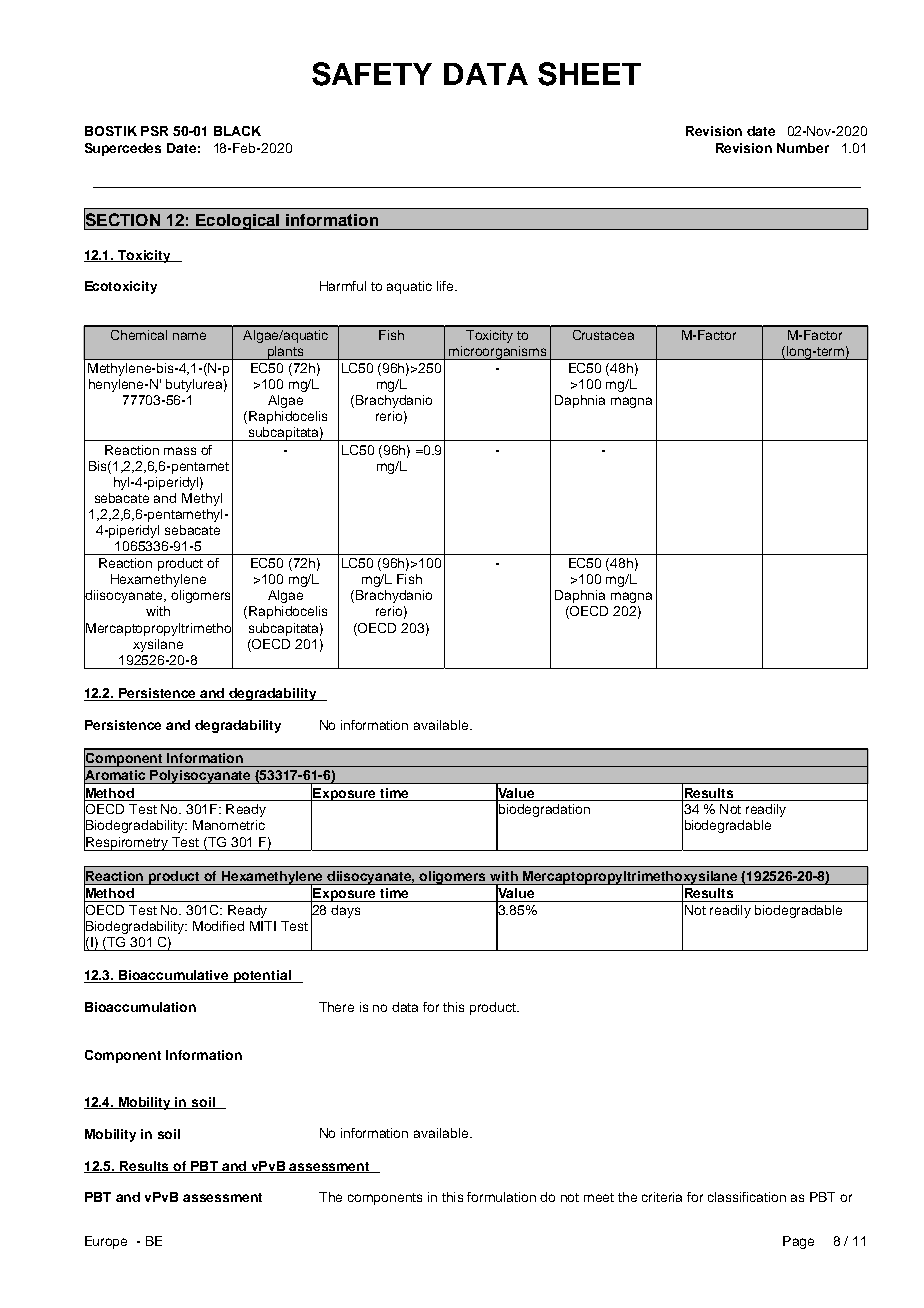 The height and width of the page is (1308, 924). What do you see at coordinates (189, 336) in the page?
I see `name` at bounding box center [189, 336].
